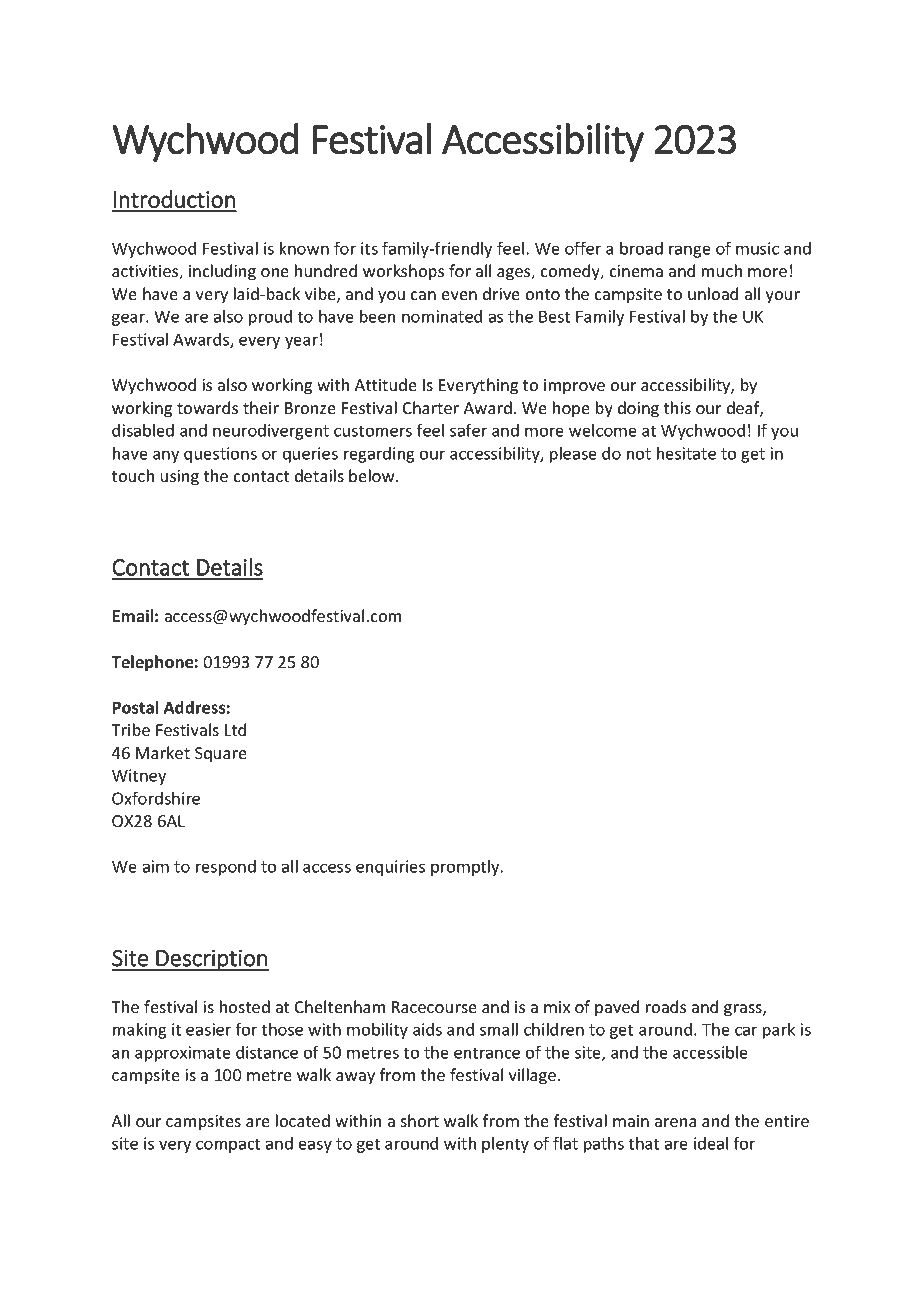 This document has width=924, height=1309. Describe the element at coordinates (373, 475) in the document. I see `below` at that location.
